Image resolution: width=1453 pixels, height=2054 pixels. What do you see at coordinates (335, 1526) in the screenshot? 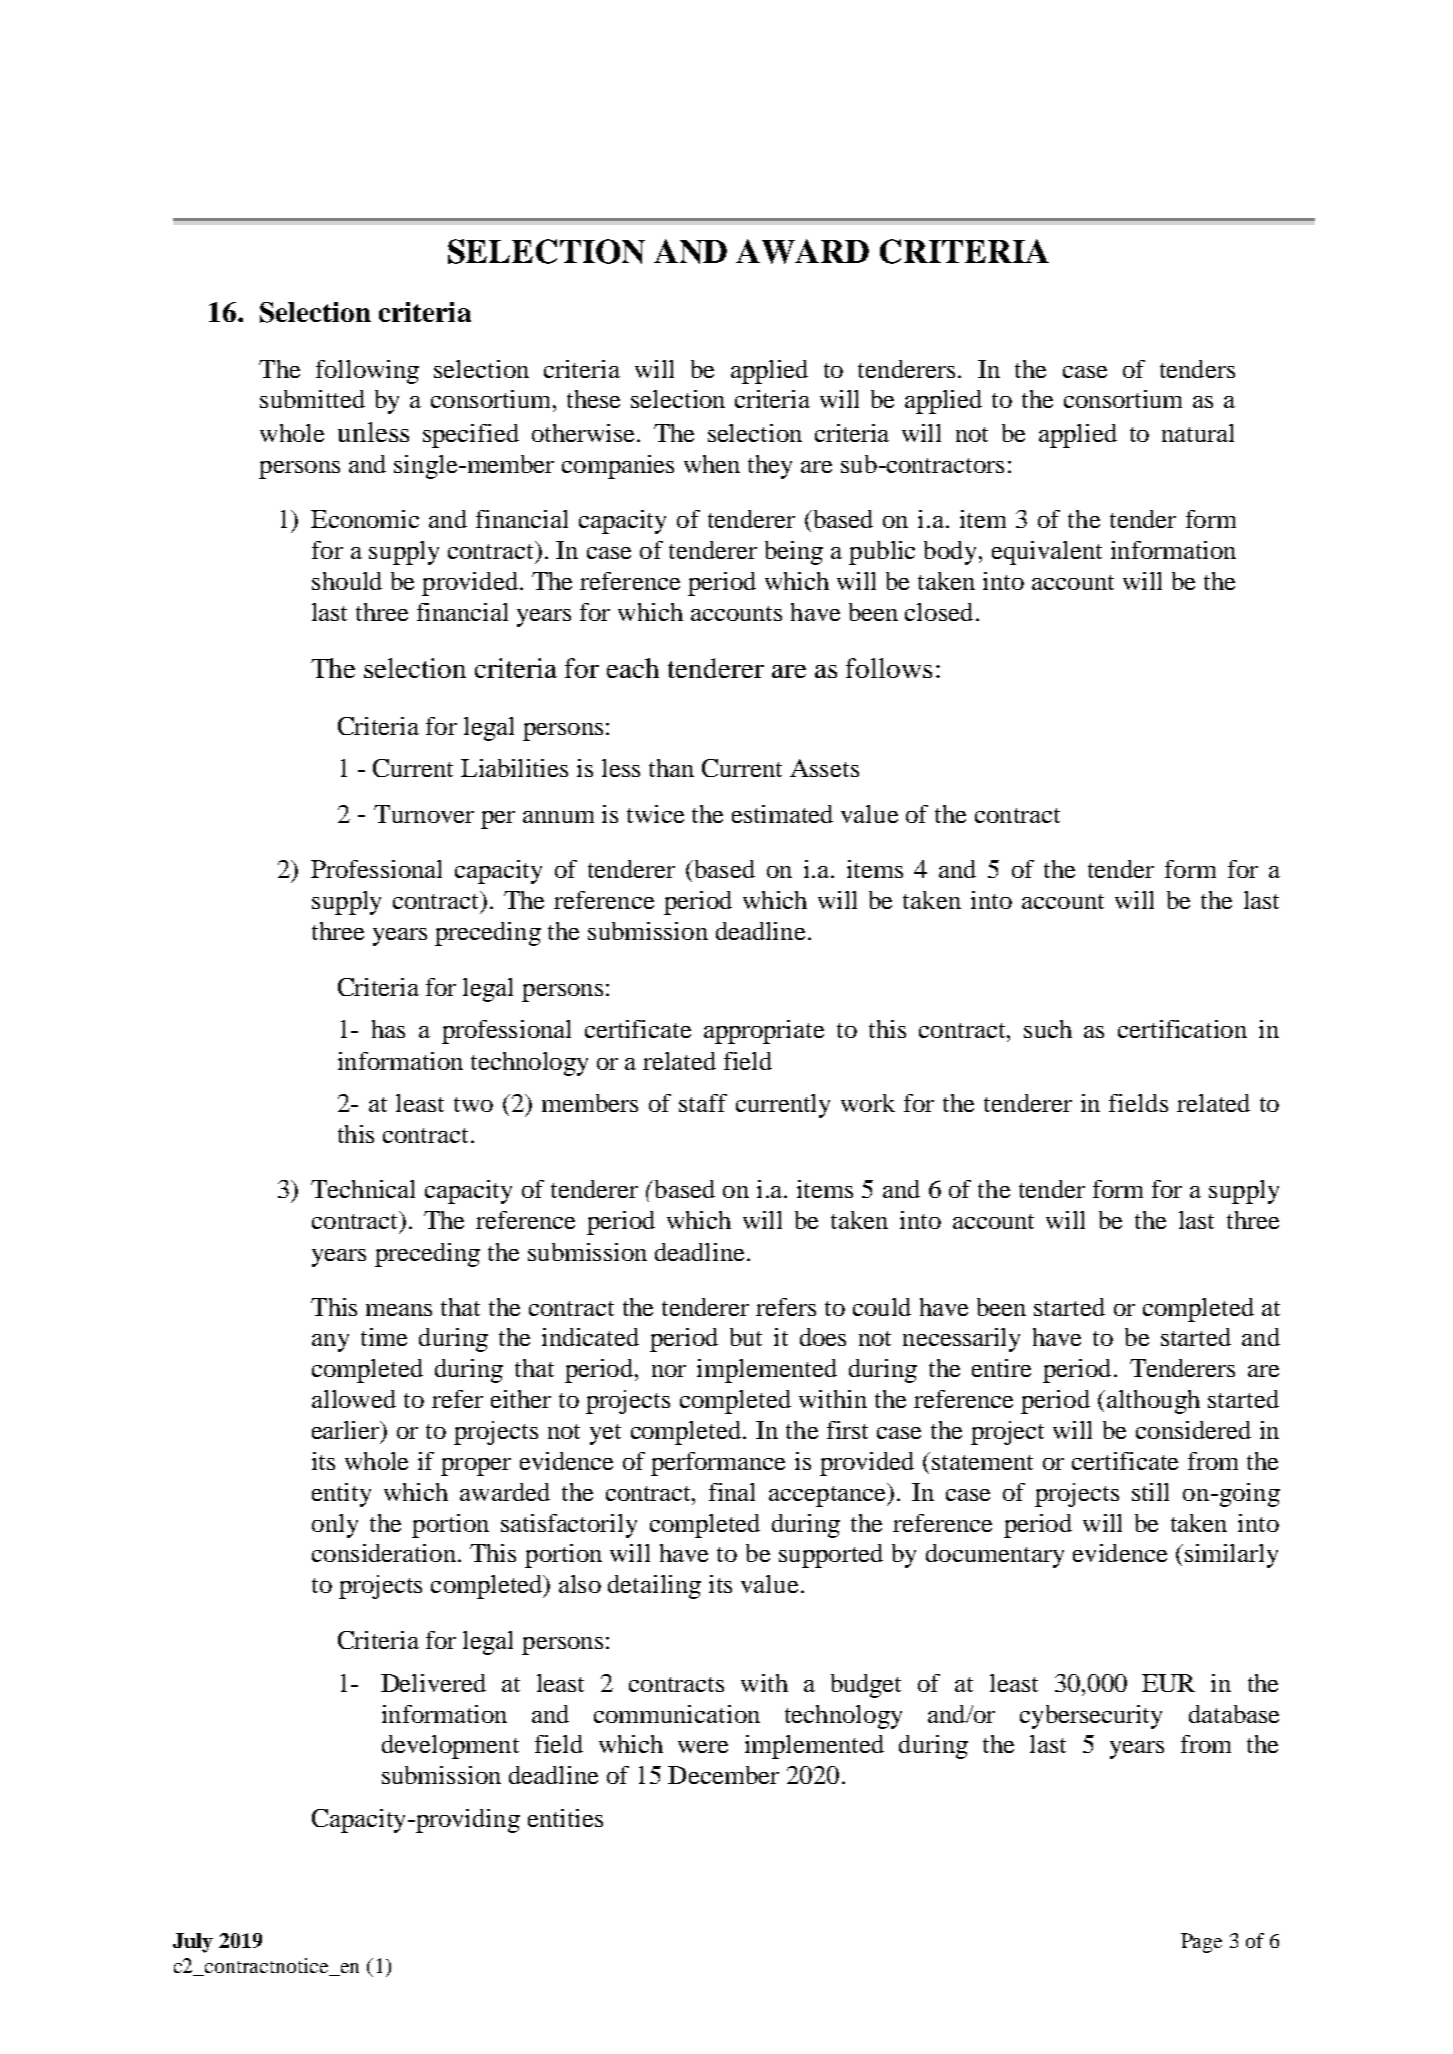
I see `only` at bounding box center [335, 1526].
